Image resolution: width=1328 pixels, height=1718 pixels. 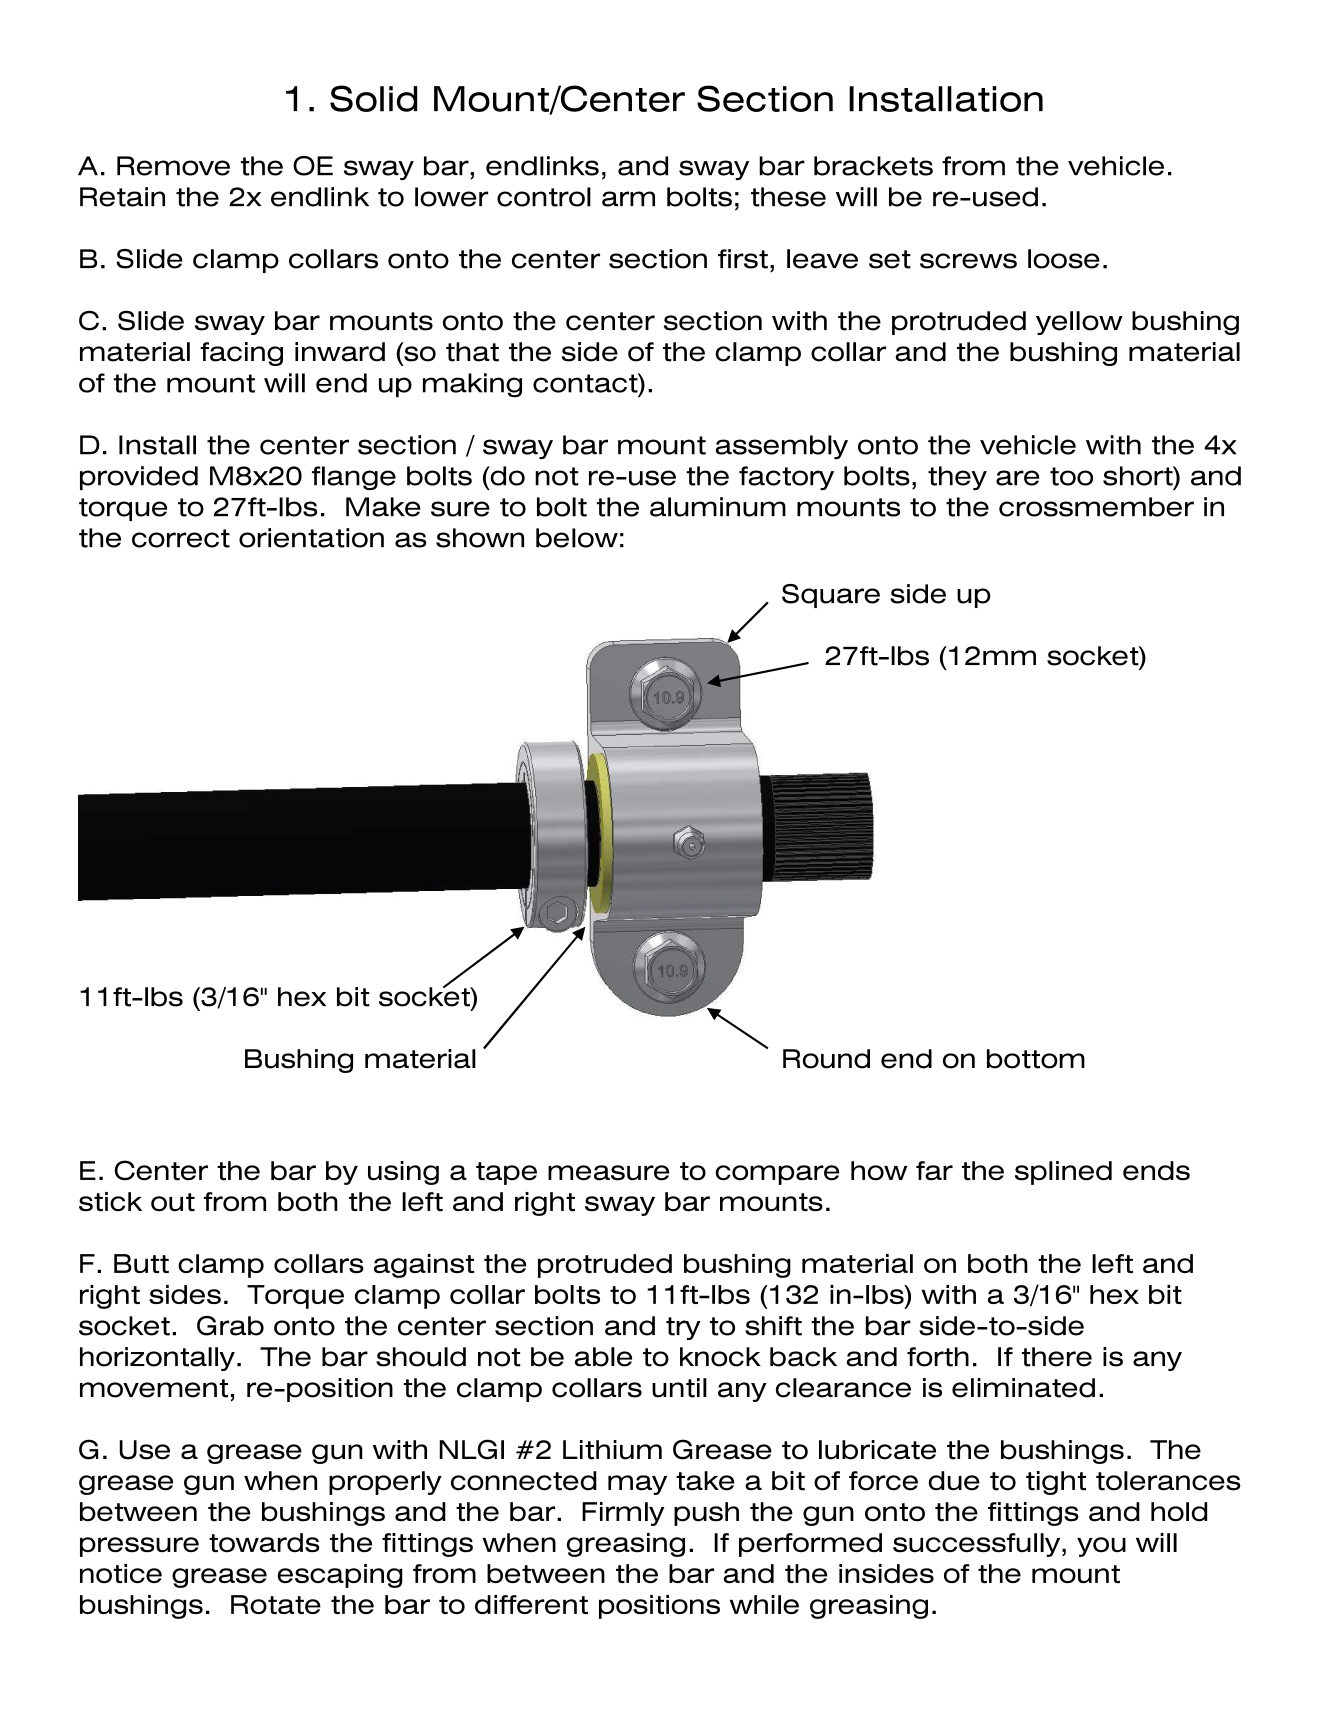 I want to click on too, so click(x=1071, y=476).
